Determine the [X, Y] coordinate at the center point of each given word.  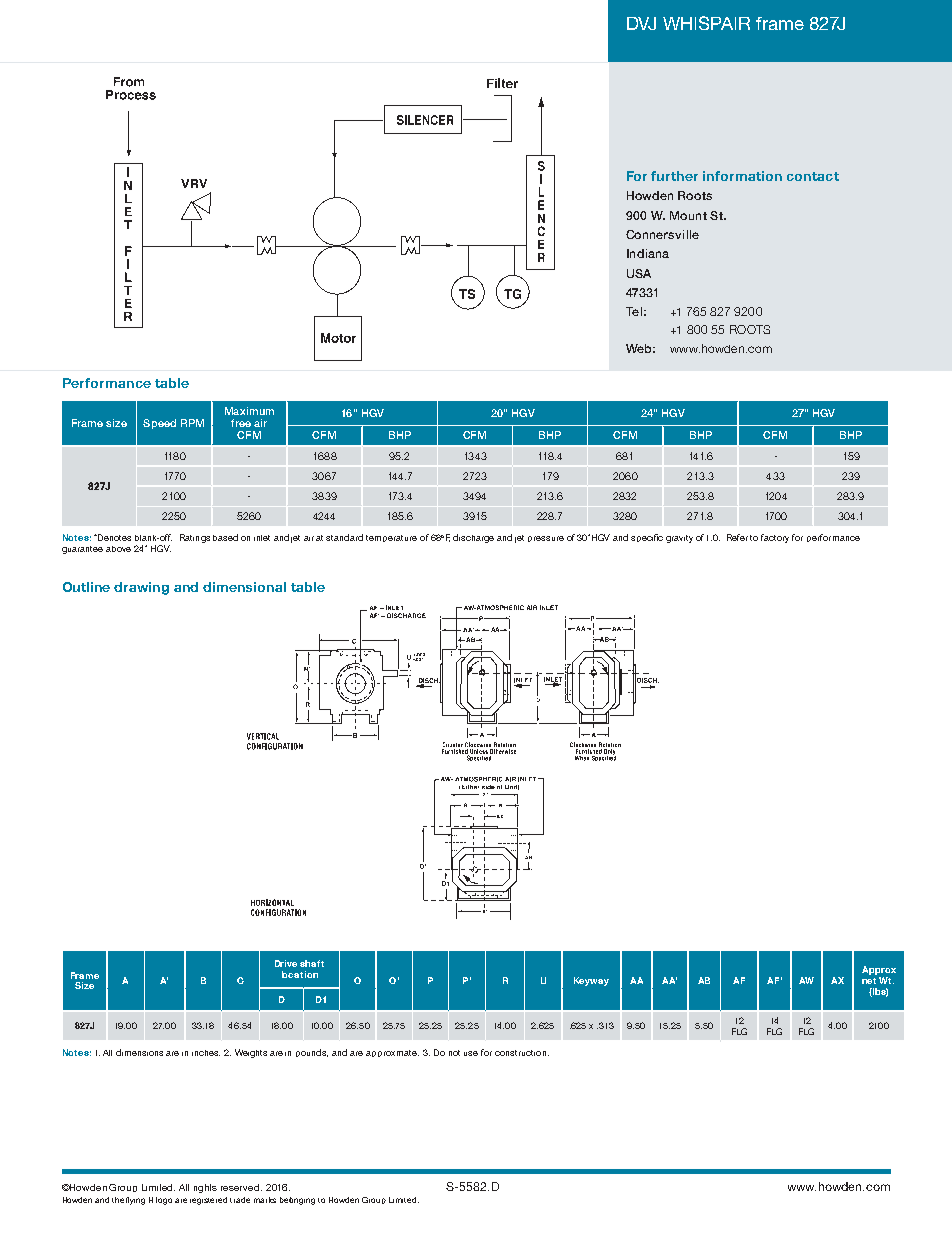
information [742, 176]
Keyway [591, 981]
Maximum [249, 411]
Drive [286, 963]
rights [205, 1188]
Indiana [648, 253]
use [471, 1053]
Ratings [195, 538]
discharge [473, 538]
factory [775, 538]
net [869, 981]
